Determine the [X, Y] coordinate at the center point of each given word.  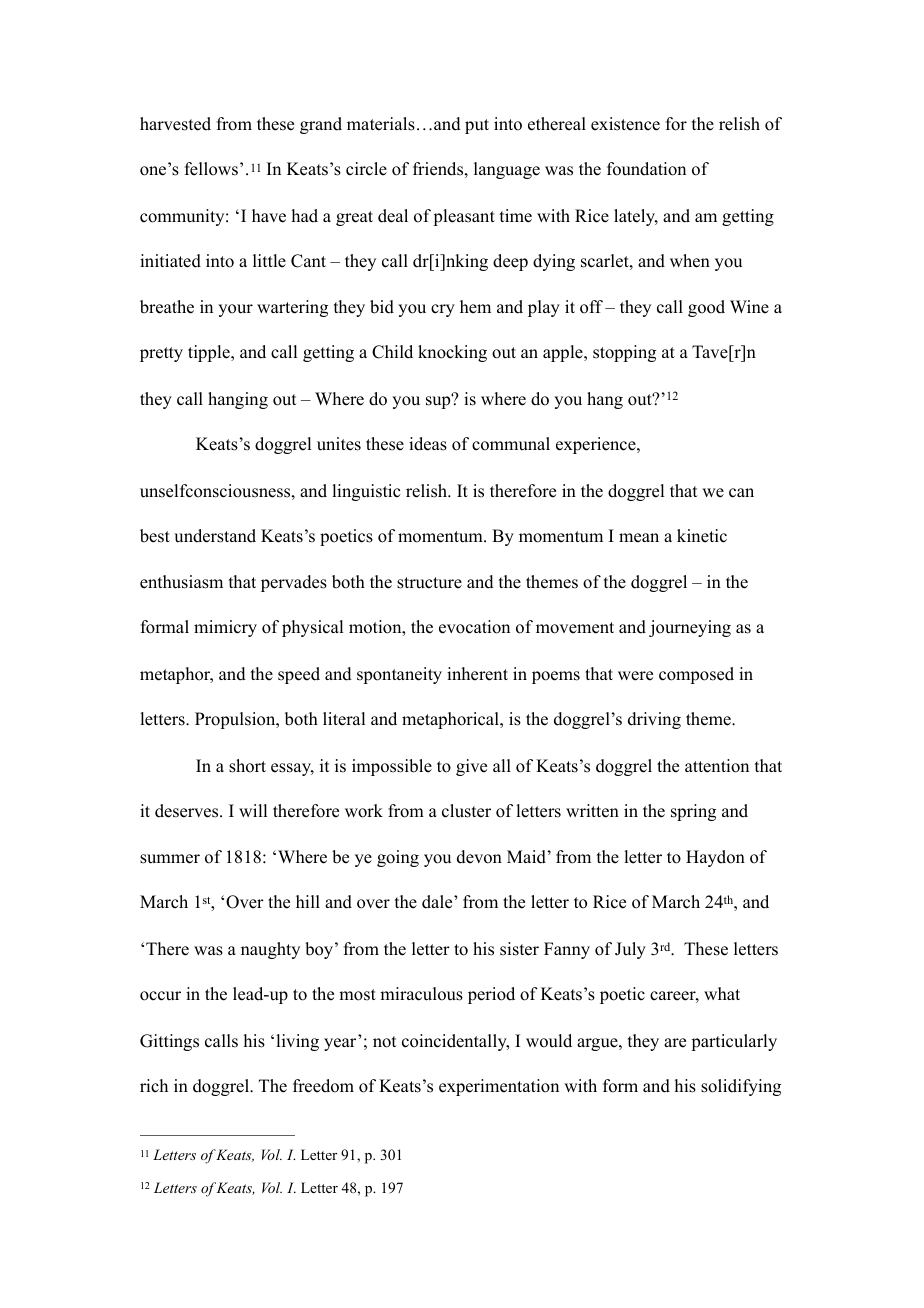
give [471, 767]
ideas [428, 444]
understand [215, 536]
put [477, 126]
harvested [175, 124]
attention [717, 766]
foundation [646, 169]
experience [597, 445]
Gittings [169, 1042]
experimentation [499, 1087]
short [247, 766]
